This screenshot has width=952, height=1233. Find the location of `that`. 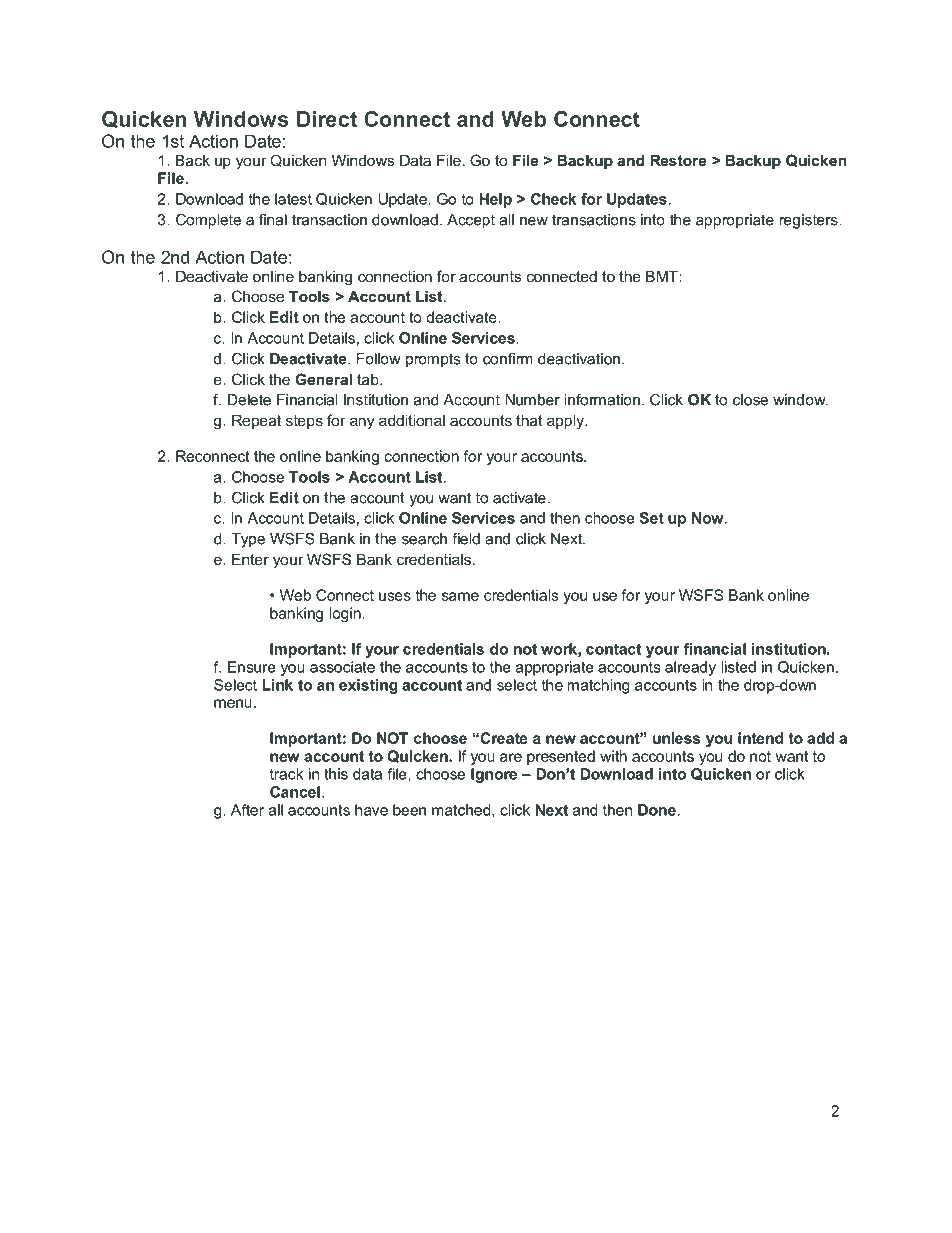

that is located at coordinates (529, 420).
